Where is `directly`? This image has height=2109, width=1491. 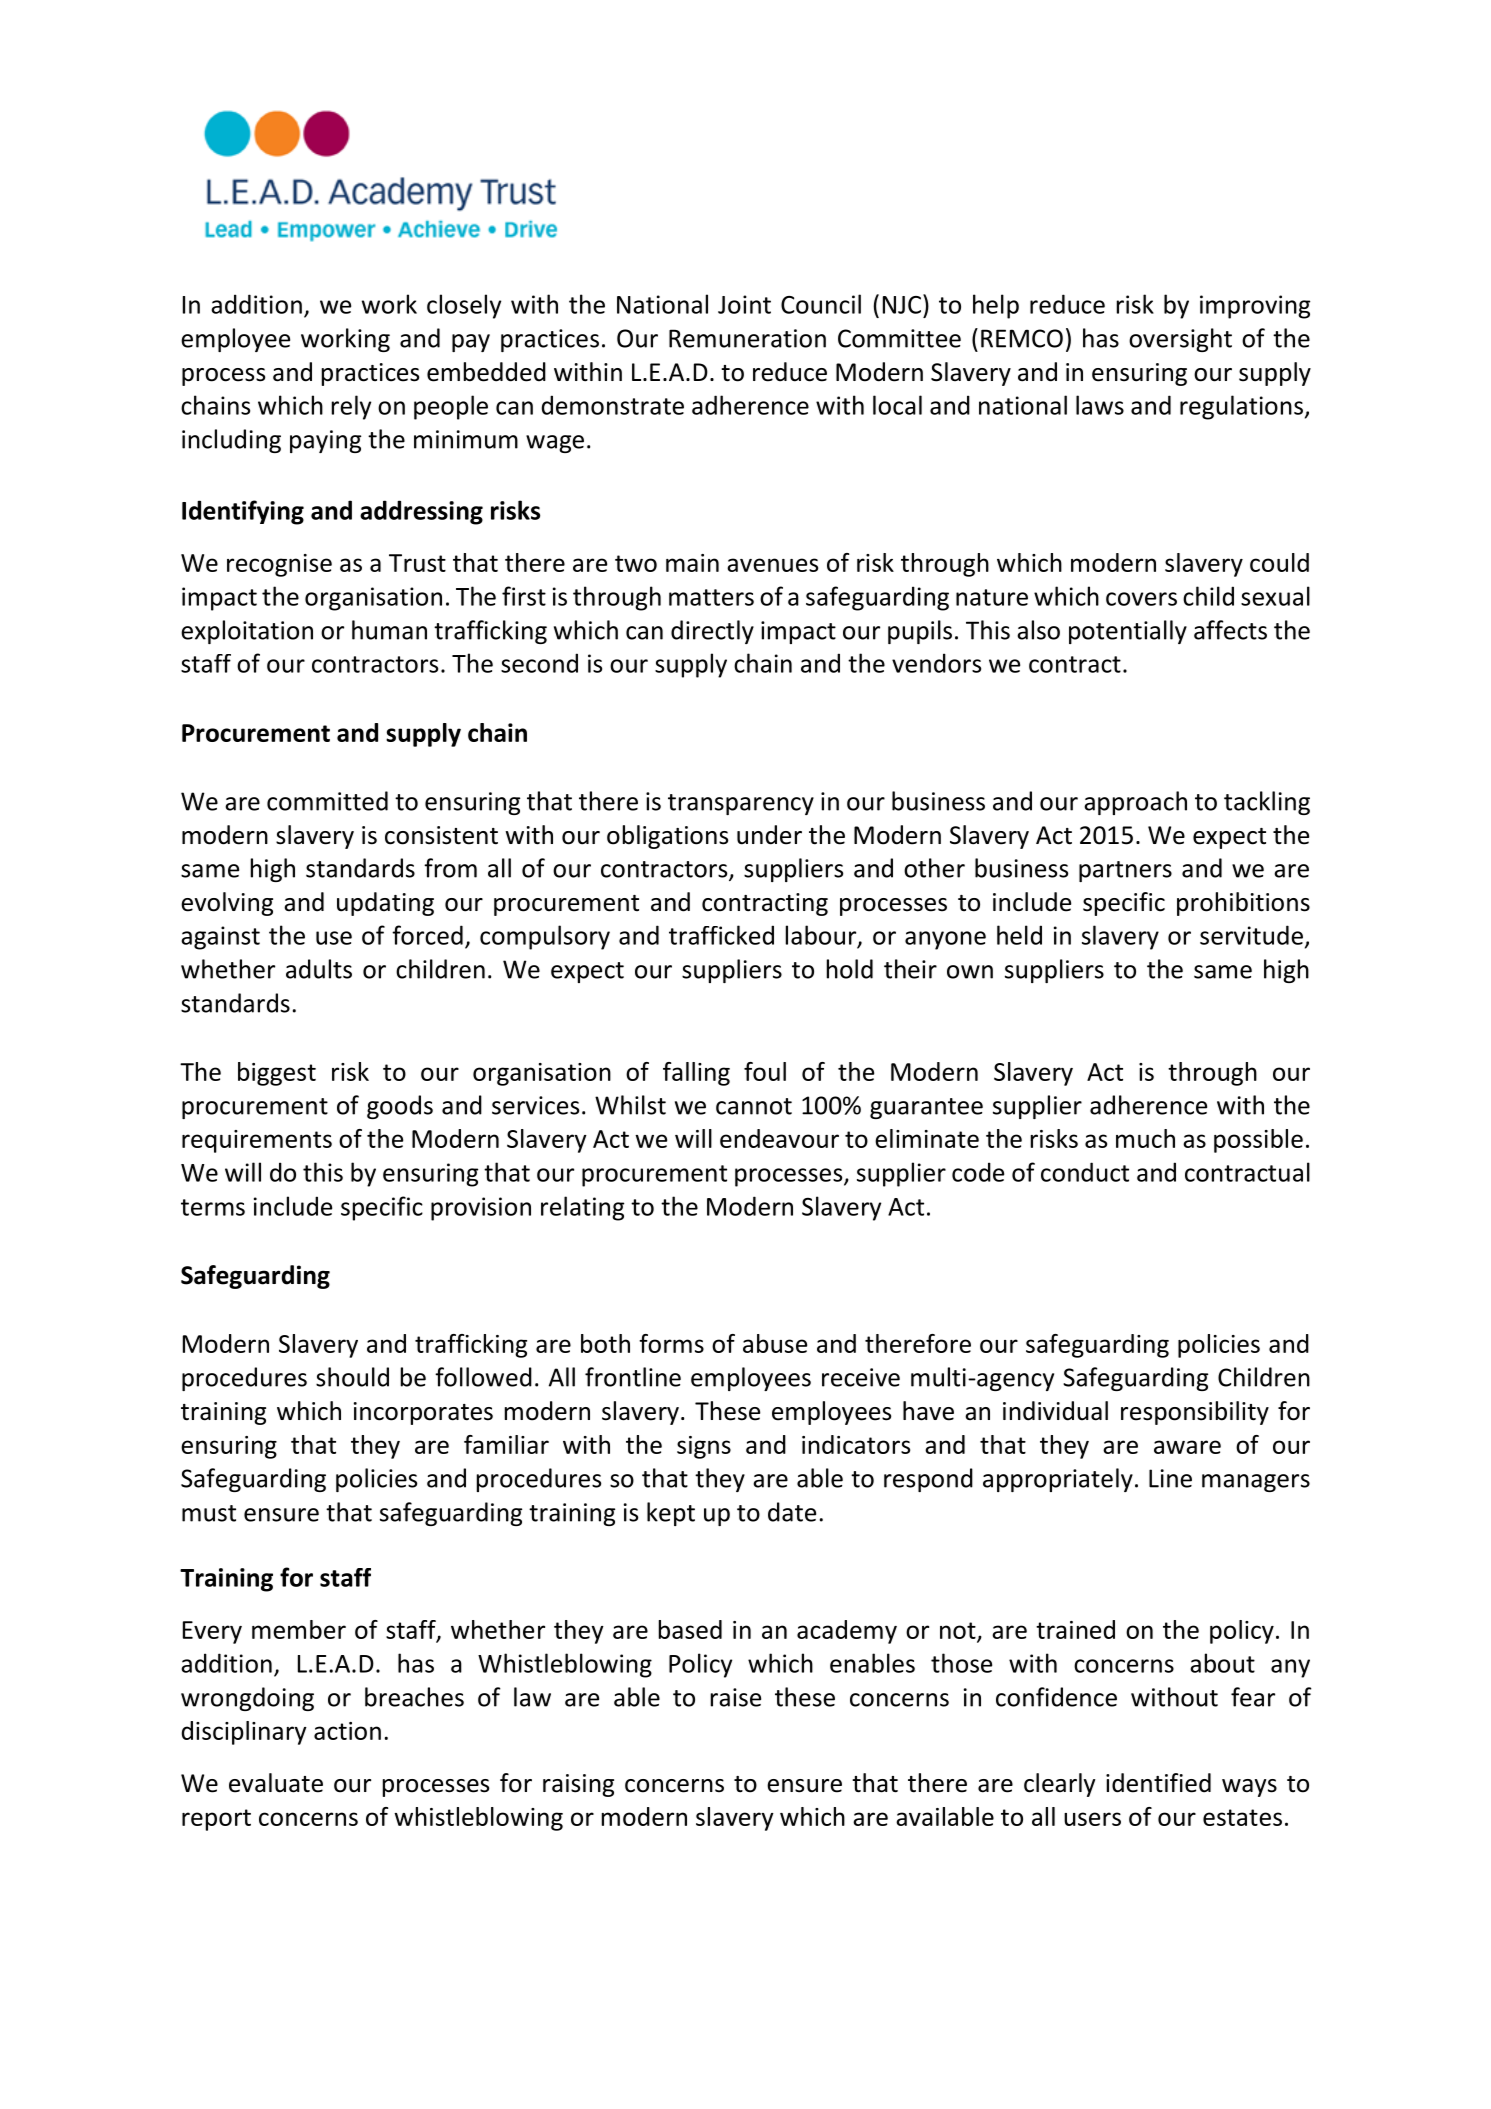 directly is located at coordinates (712, 632).
